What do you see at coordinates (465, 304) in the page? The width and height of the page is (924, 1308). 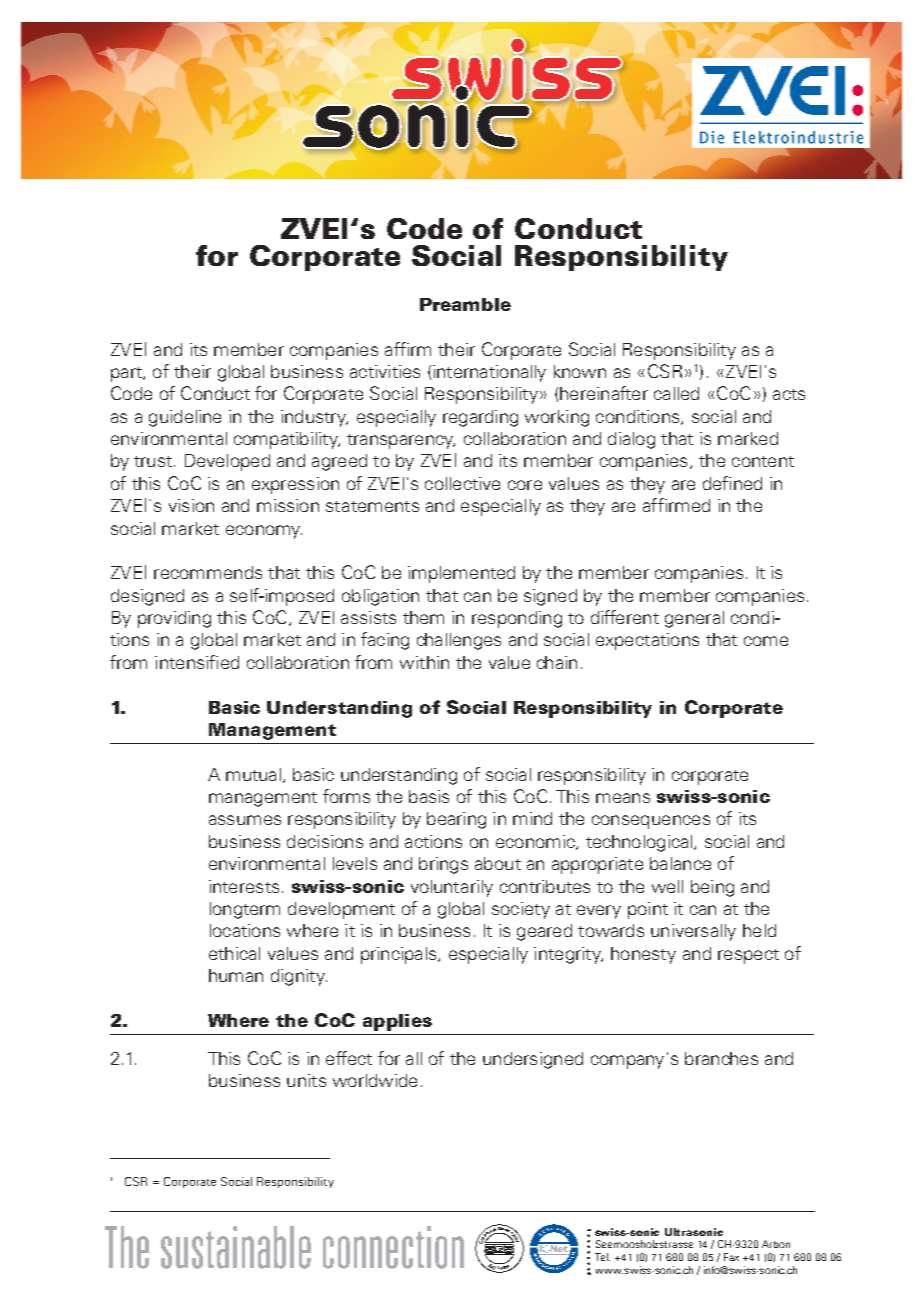 I see `Preamble` at bounding box center [465, 304].
